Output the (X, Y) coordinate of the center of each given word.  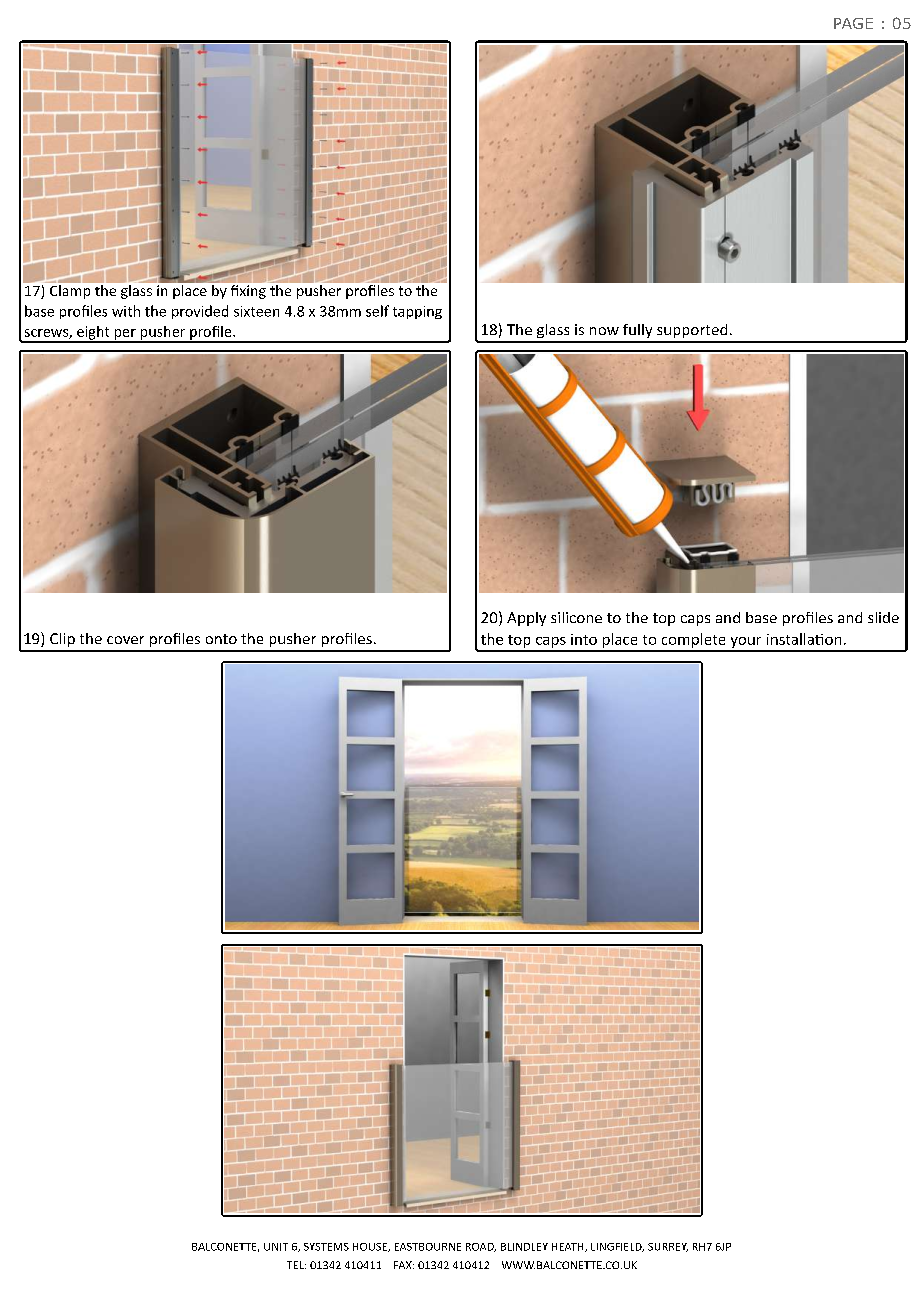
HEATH (569, 1247)
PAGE (853, 23)
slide (883, 617)
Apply (526, 619)
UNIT (276, 1247)
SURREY (668, 1247)
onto (221, 639)
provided (200, 312)
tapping (417, 312)
